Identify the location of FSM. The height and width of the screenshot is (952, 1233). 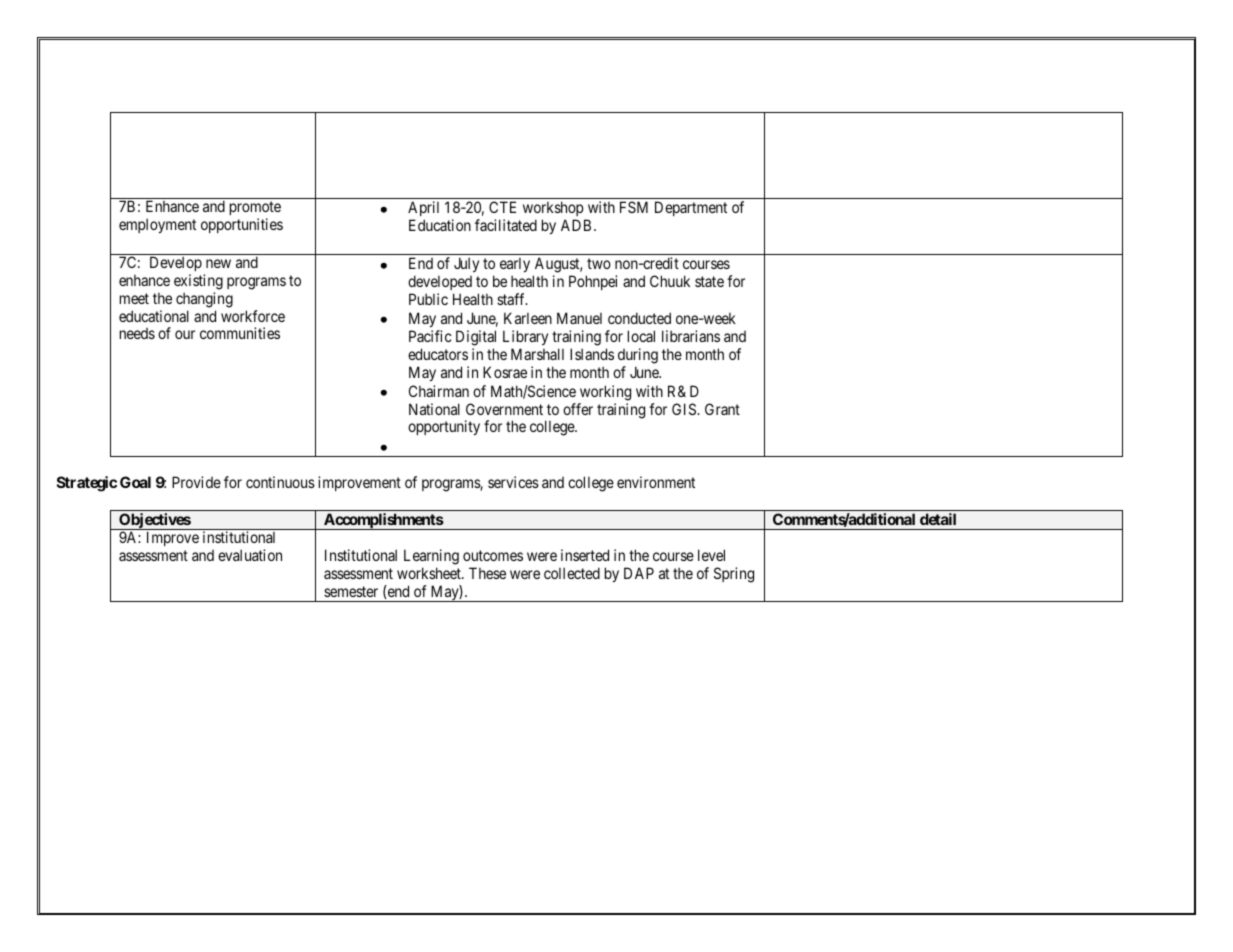
(634, 207).
